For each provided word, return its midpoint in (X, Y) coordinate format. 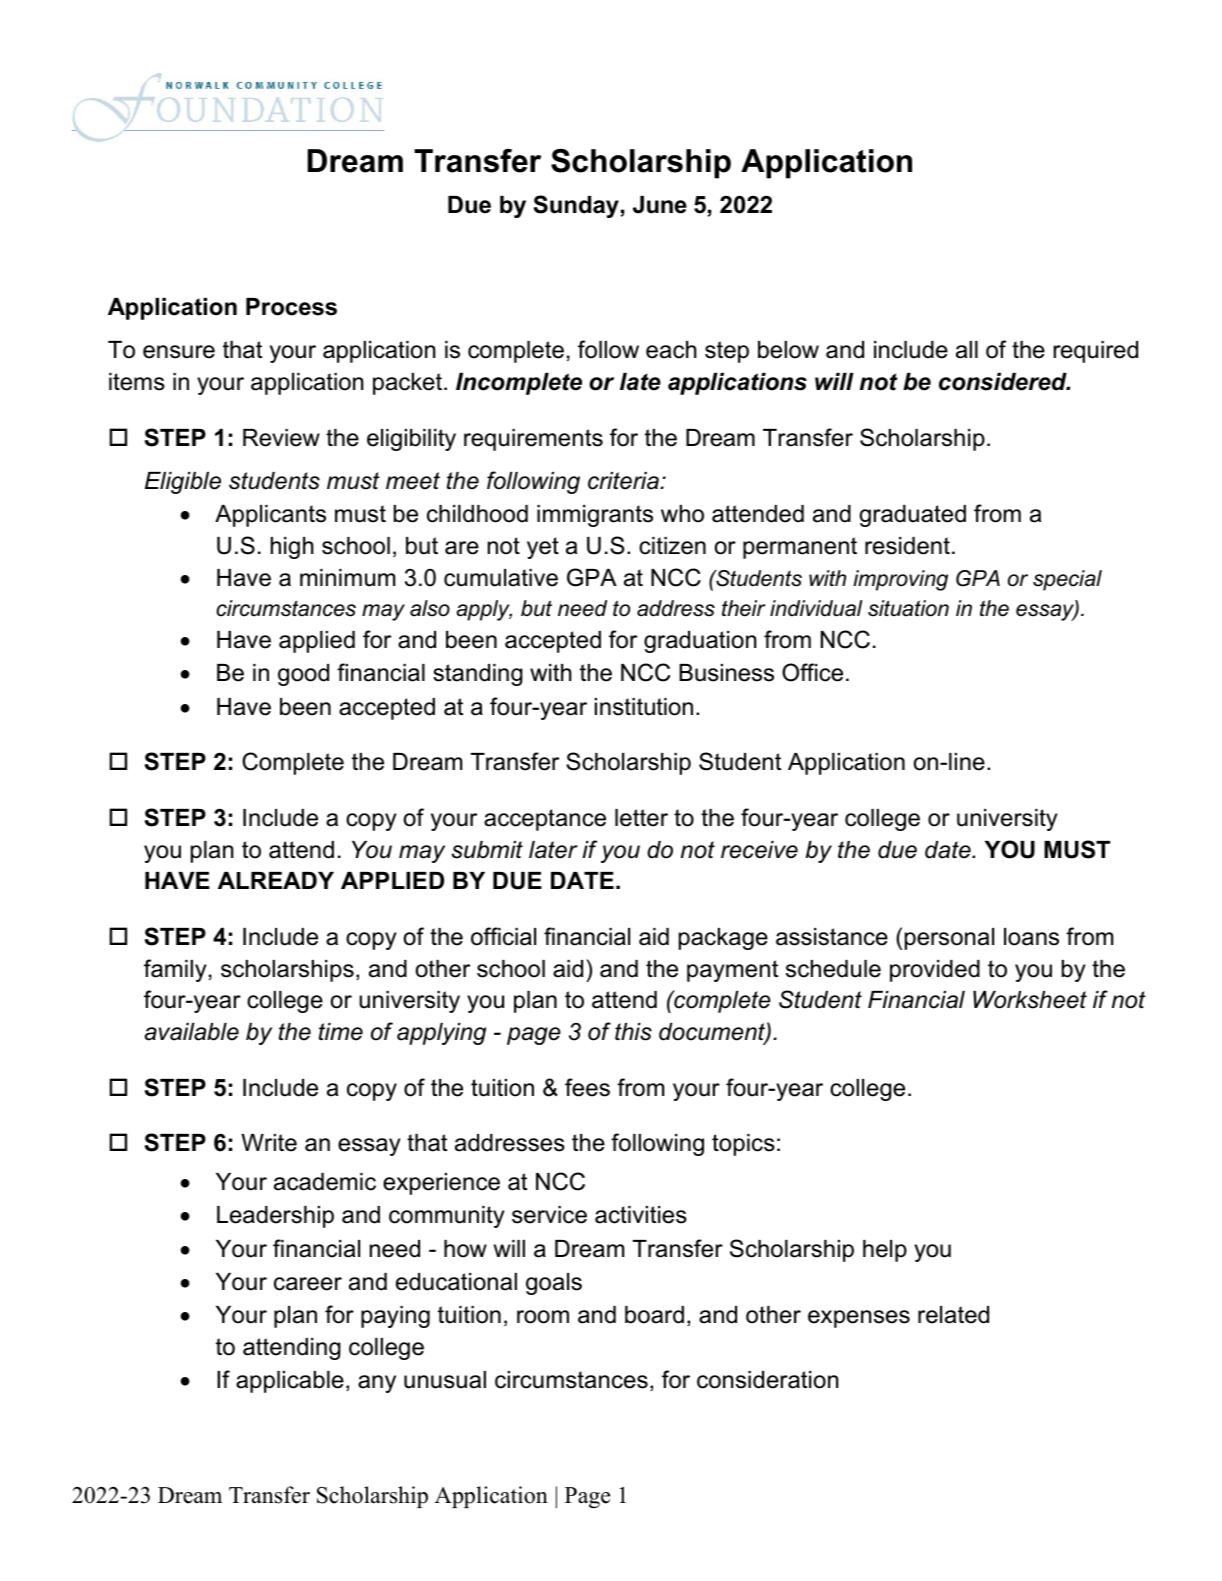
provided (935, 971)
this (633, 1032)
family (175, 970)
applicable (290, 1382)
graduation (700, 642)
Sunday (576, 206)
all (967, 350)
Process (291, 307)
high (292, 548)
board (654, 1315)
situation (908, 608)
